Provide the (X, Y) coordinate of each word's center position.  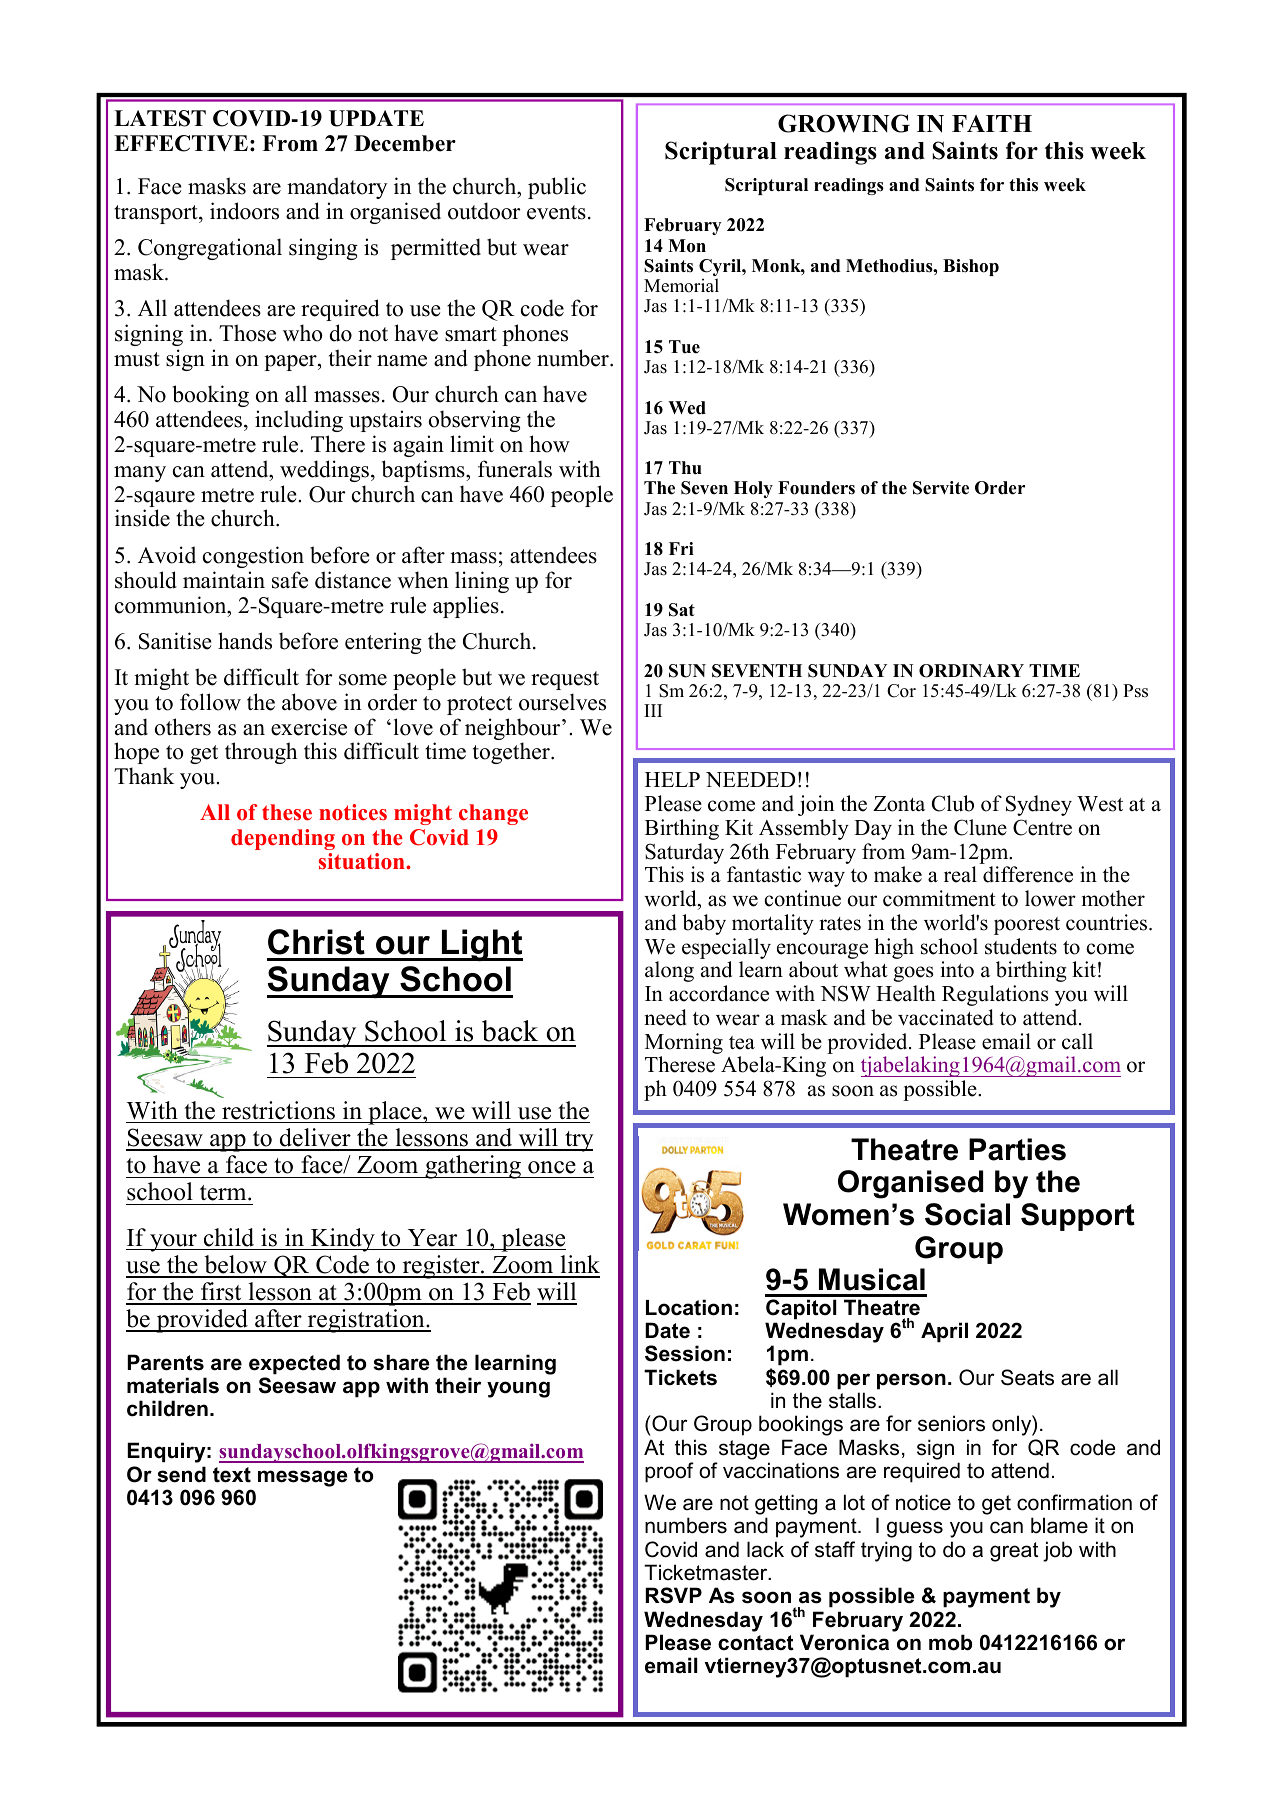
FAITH (992, 123)
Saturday (684, 853)
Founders (816, 488)
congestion (253, 557)
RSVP (673, 1595)
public (557, 188)
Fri (681, 548)
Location (689, 1307)
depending (283, 839)
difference (1028, 874)
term (224, 1193)
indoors (244, 211)
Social (967, 1214)
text (232, 1475)
